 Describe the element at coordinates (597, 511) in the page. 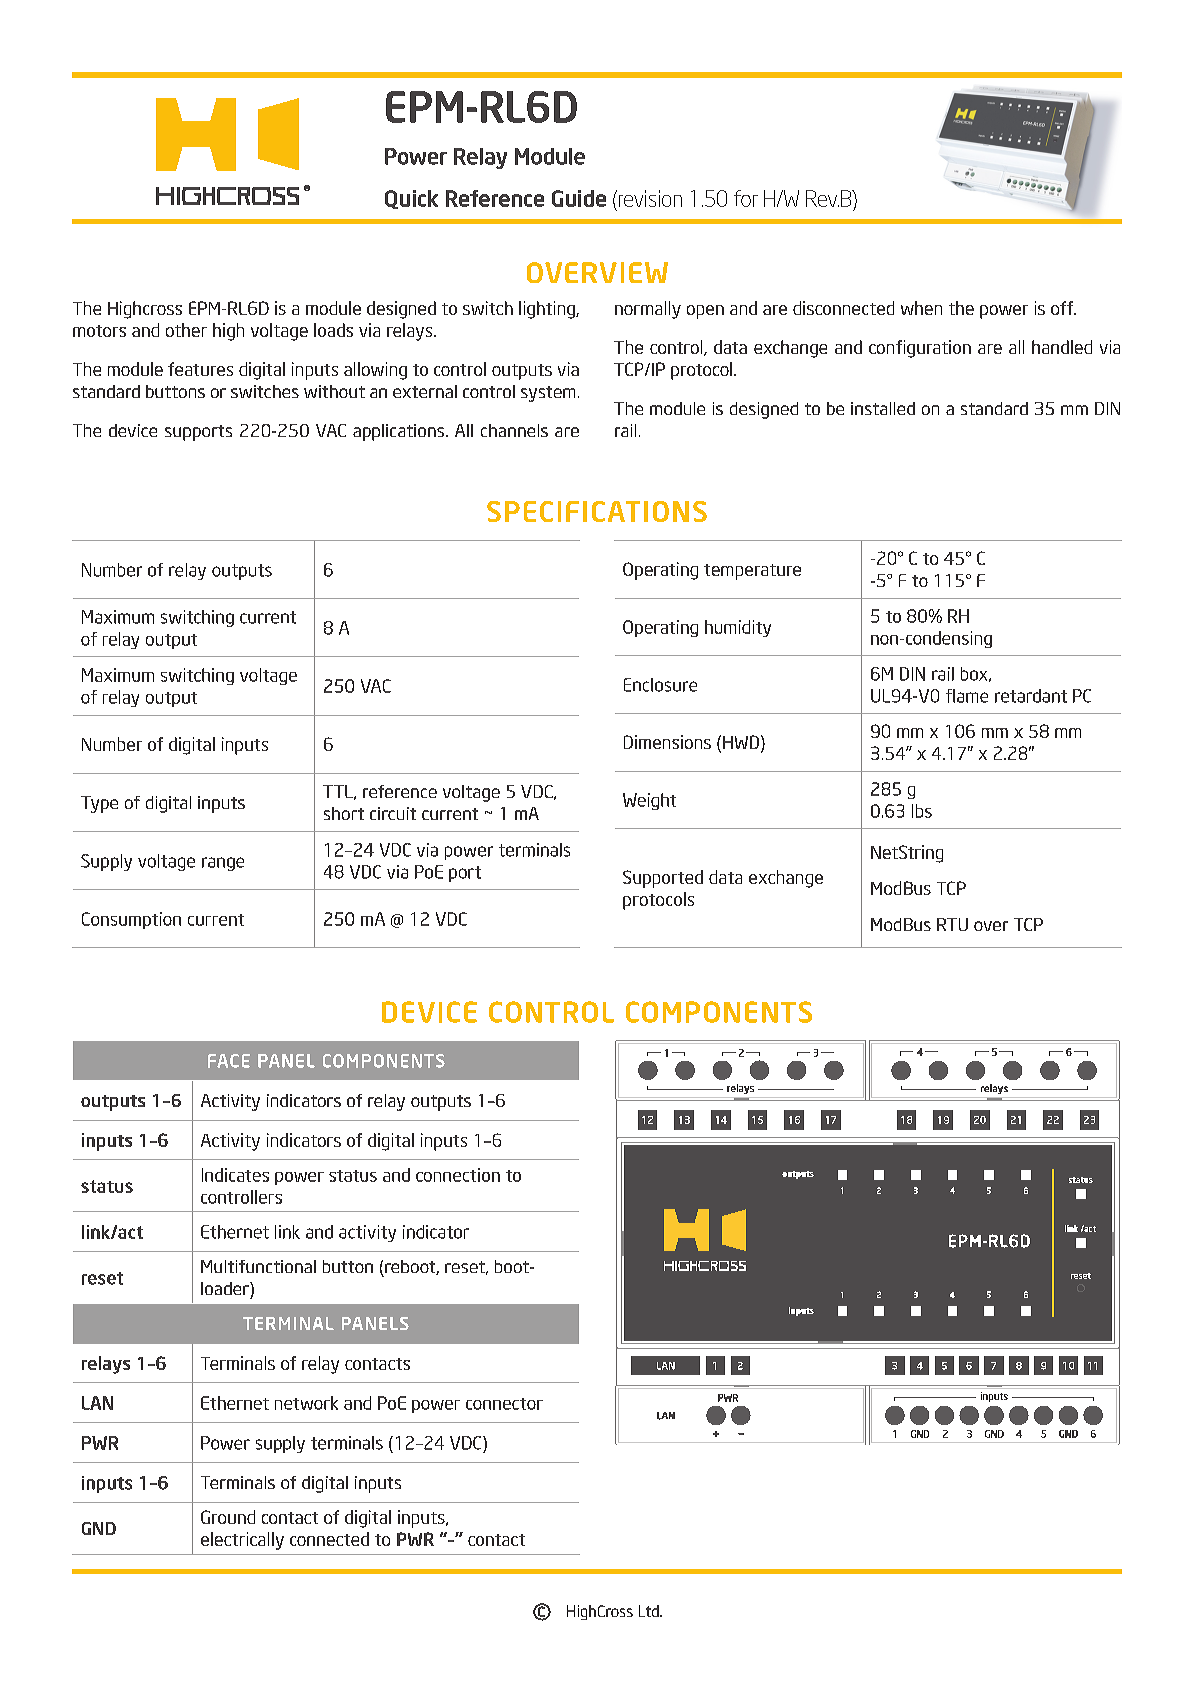

I see `SPECIFICATIONS` at that location.
